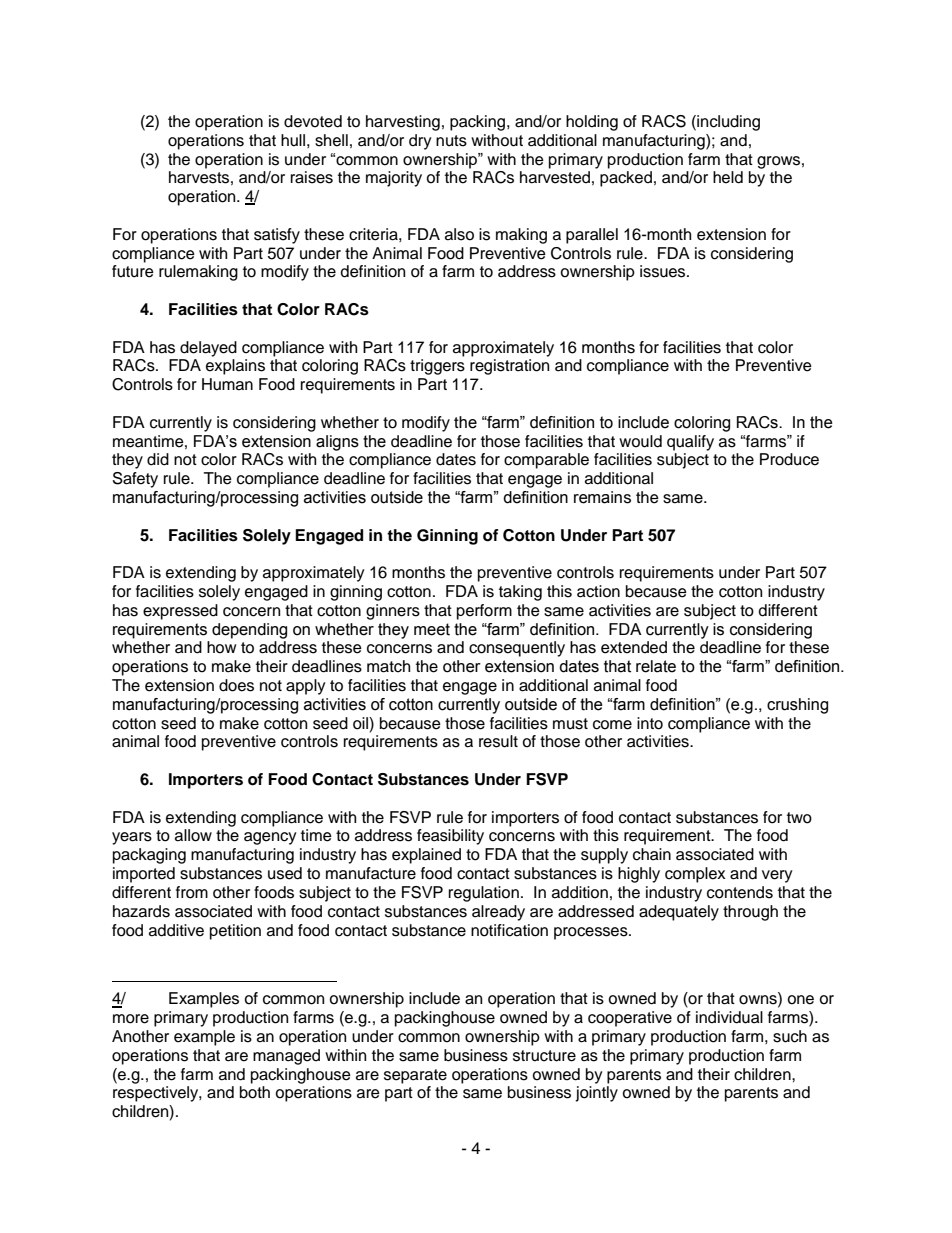 This screenshot has height=1233, width=952. What do you see at coordinates (634, 647) in the screenshot?
I see `extended` at bounding box center [634, 647].
